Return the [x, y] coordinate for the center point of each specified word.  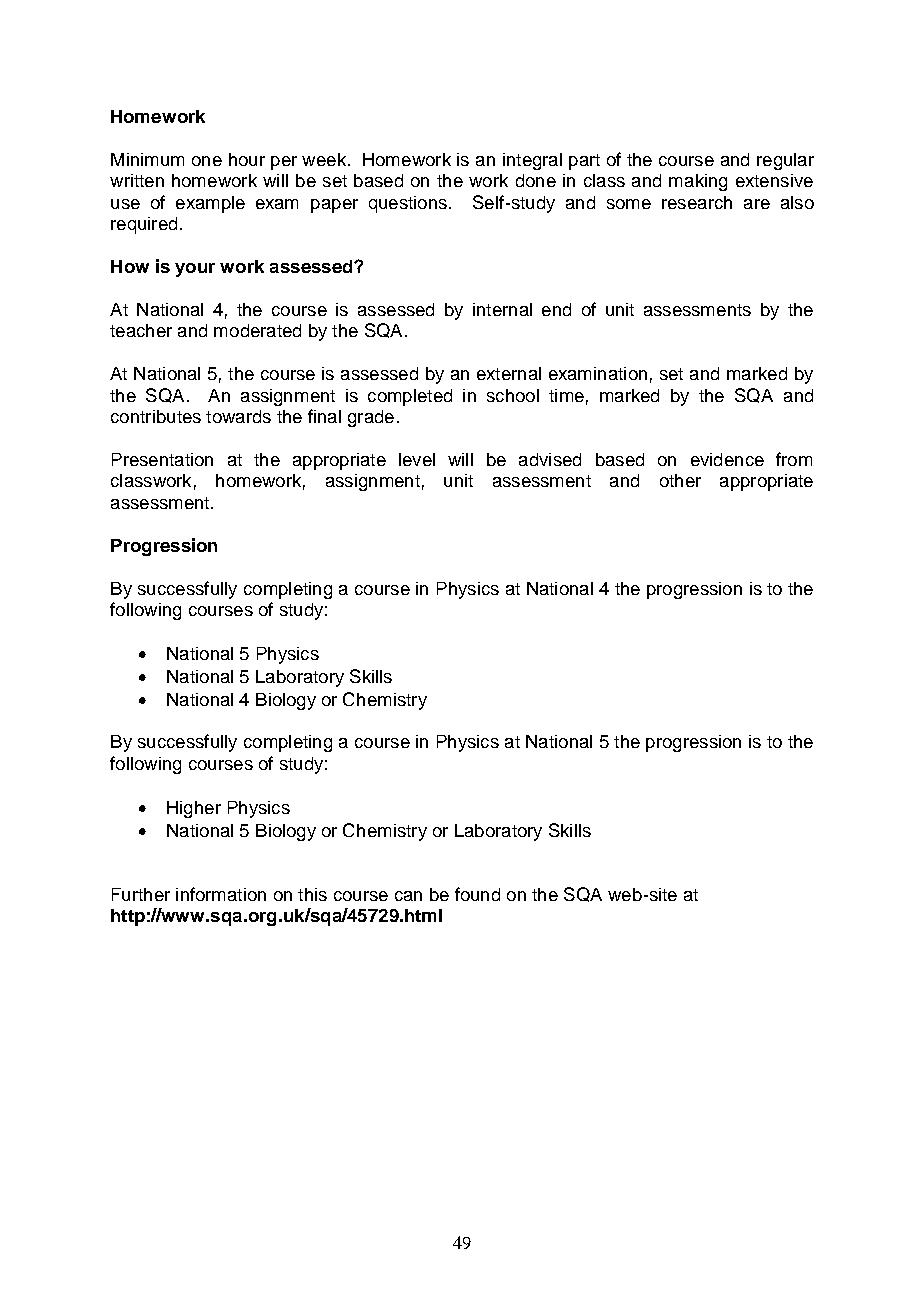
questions [408, 204]
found [477, 894]
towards [238, 416]
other [680, 480]
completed [410, 397]
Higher [194, 809]
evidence [727, 459]
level [417, 459]
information [221, 894]
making [698, 182]
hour [247, 159]
